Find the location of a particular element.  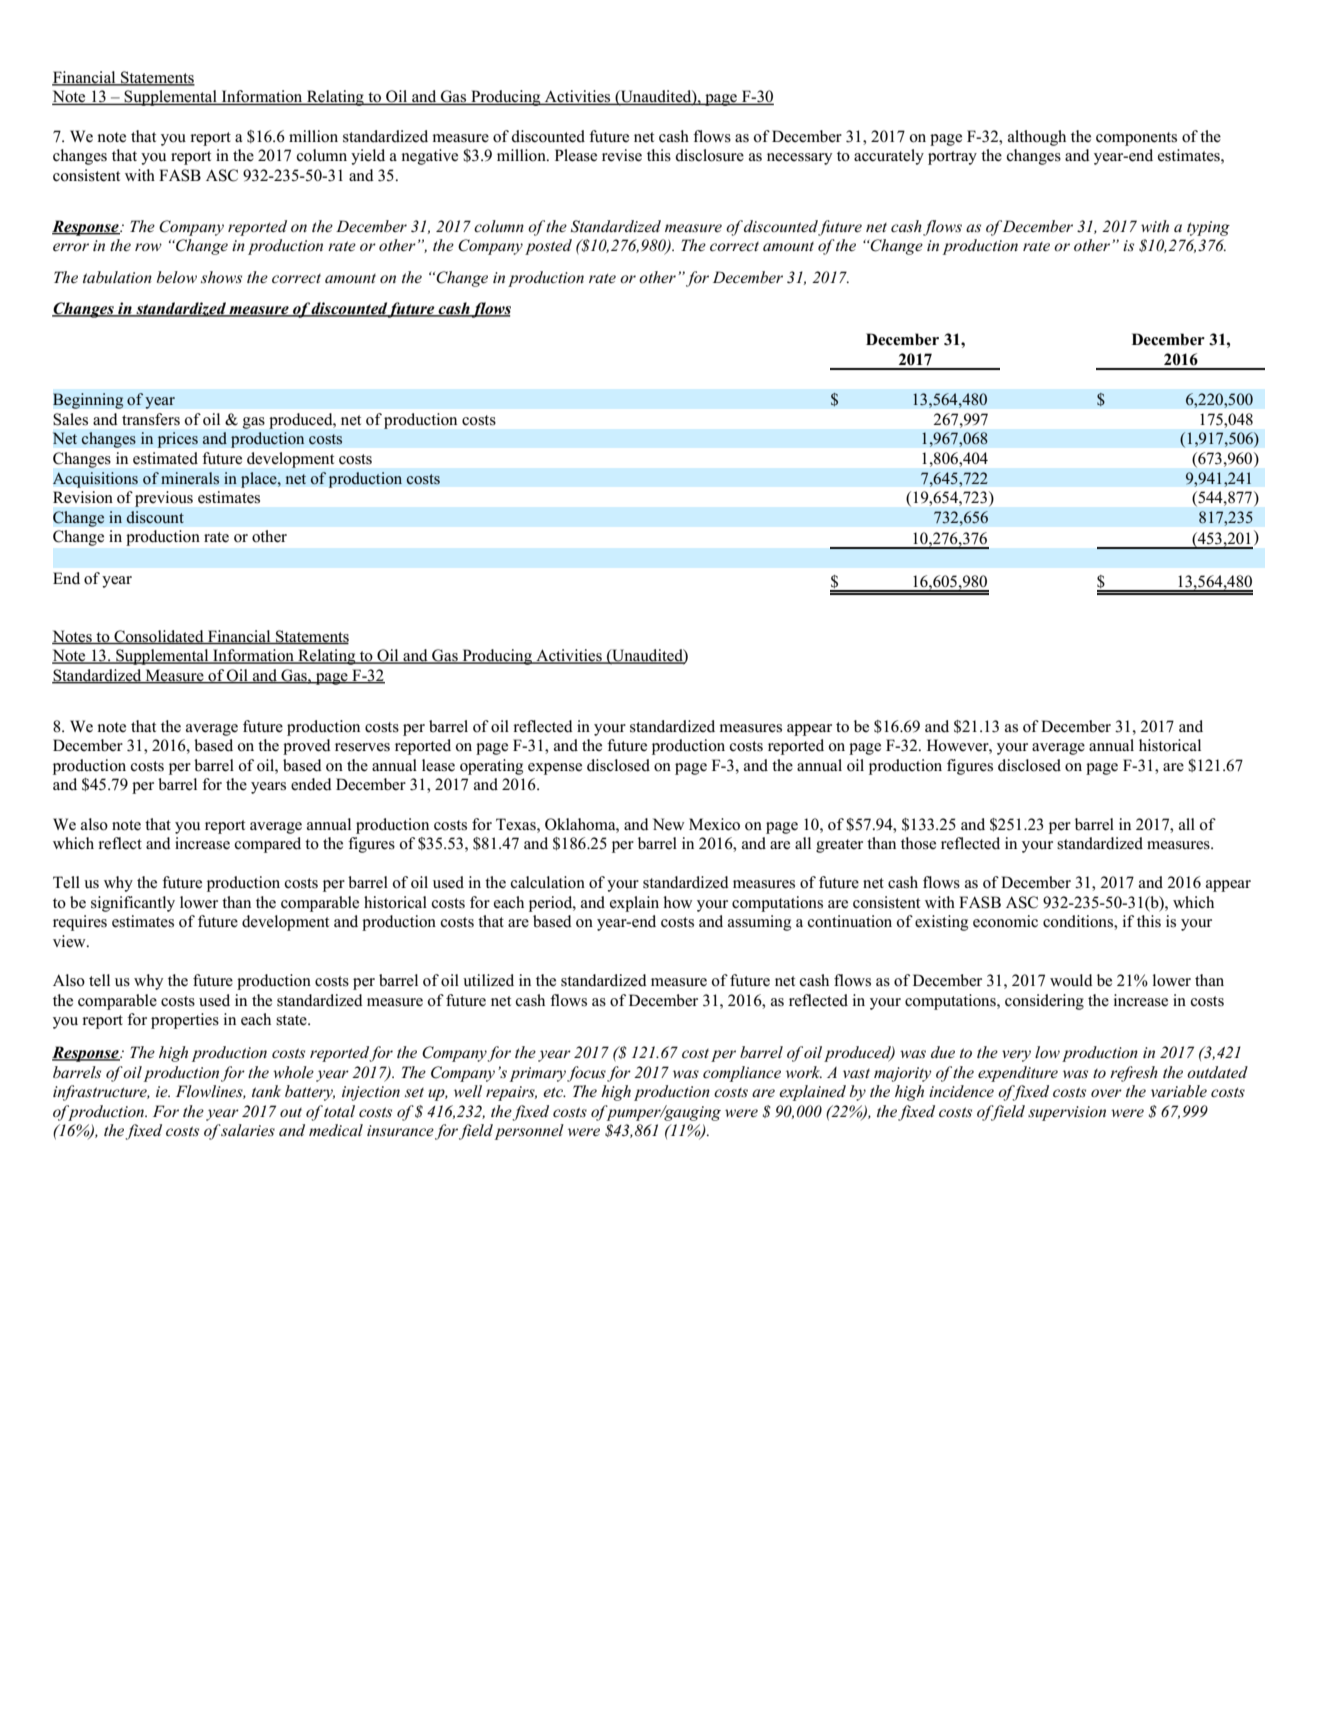

typing is located at coordinates (1208, 228).
